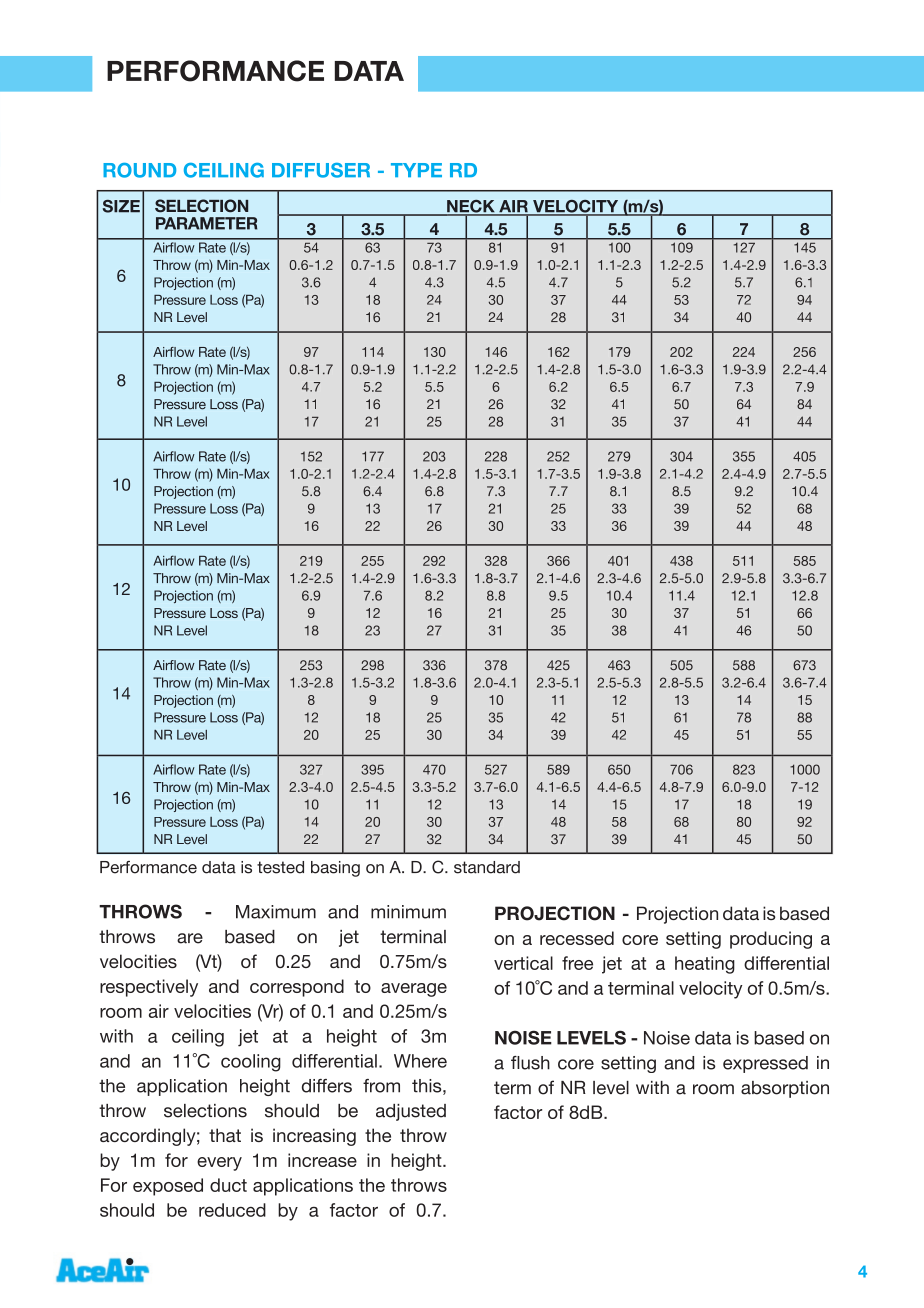 The height and width of the screenshot is (1308, 924). I want to click on DIFFUSER, so click(321, 170).
